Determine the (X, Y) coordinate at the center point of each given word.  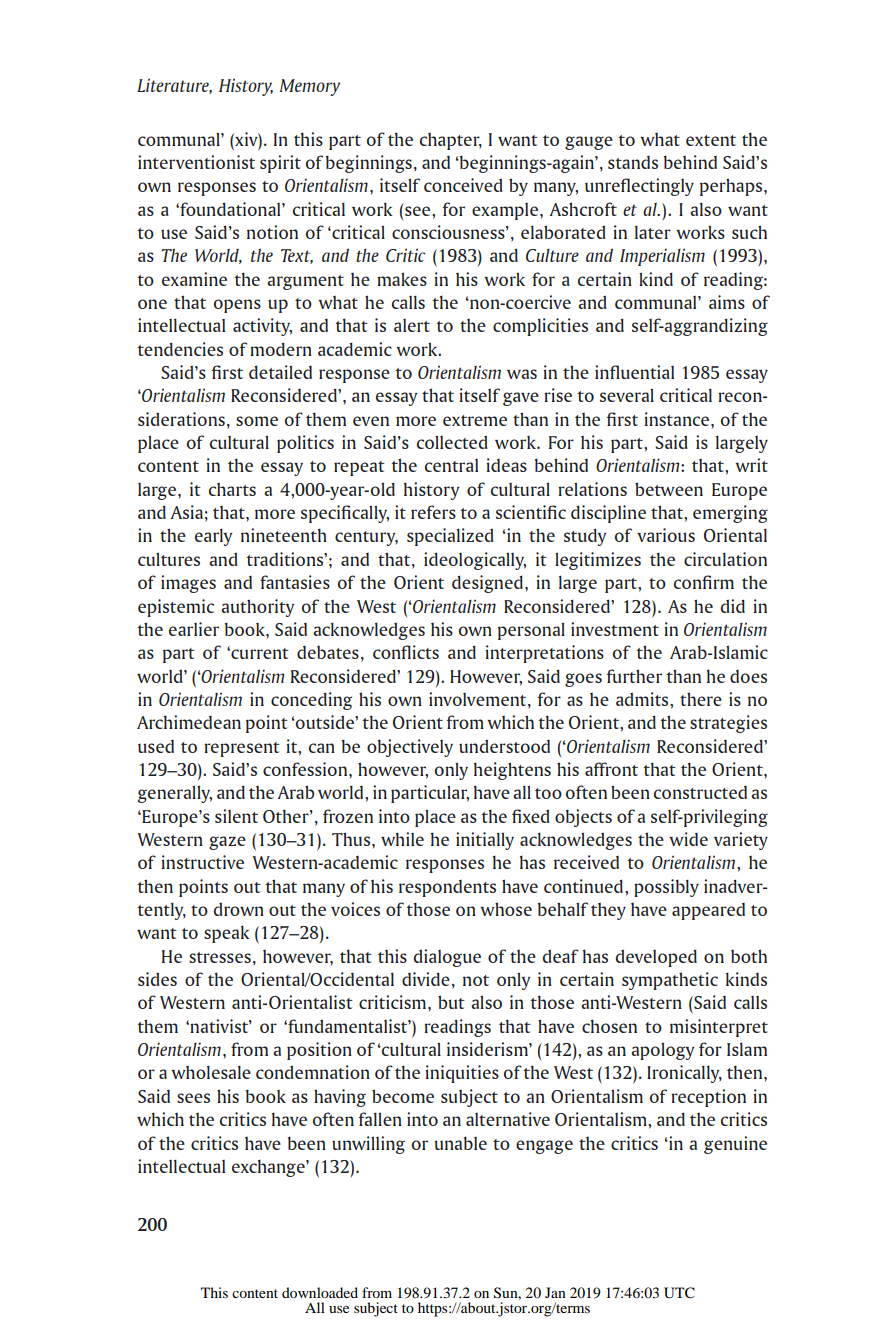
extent (711, 140)
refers (433, 512)
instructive (202, 862)
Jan (555, 1292)
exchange (269, 1168)
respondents (447, 888)
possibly (666, 888)
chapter (451, 141)
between (669, 489)
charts (232, 489)
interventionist (196, 162)
